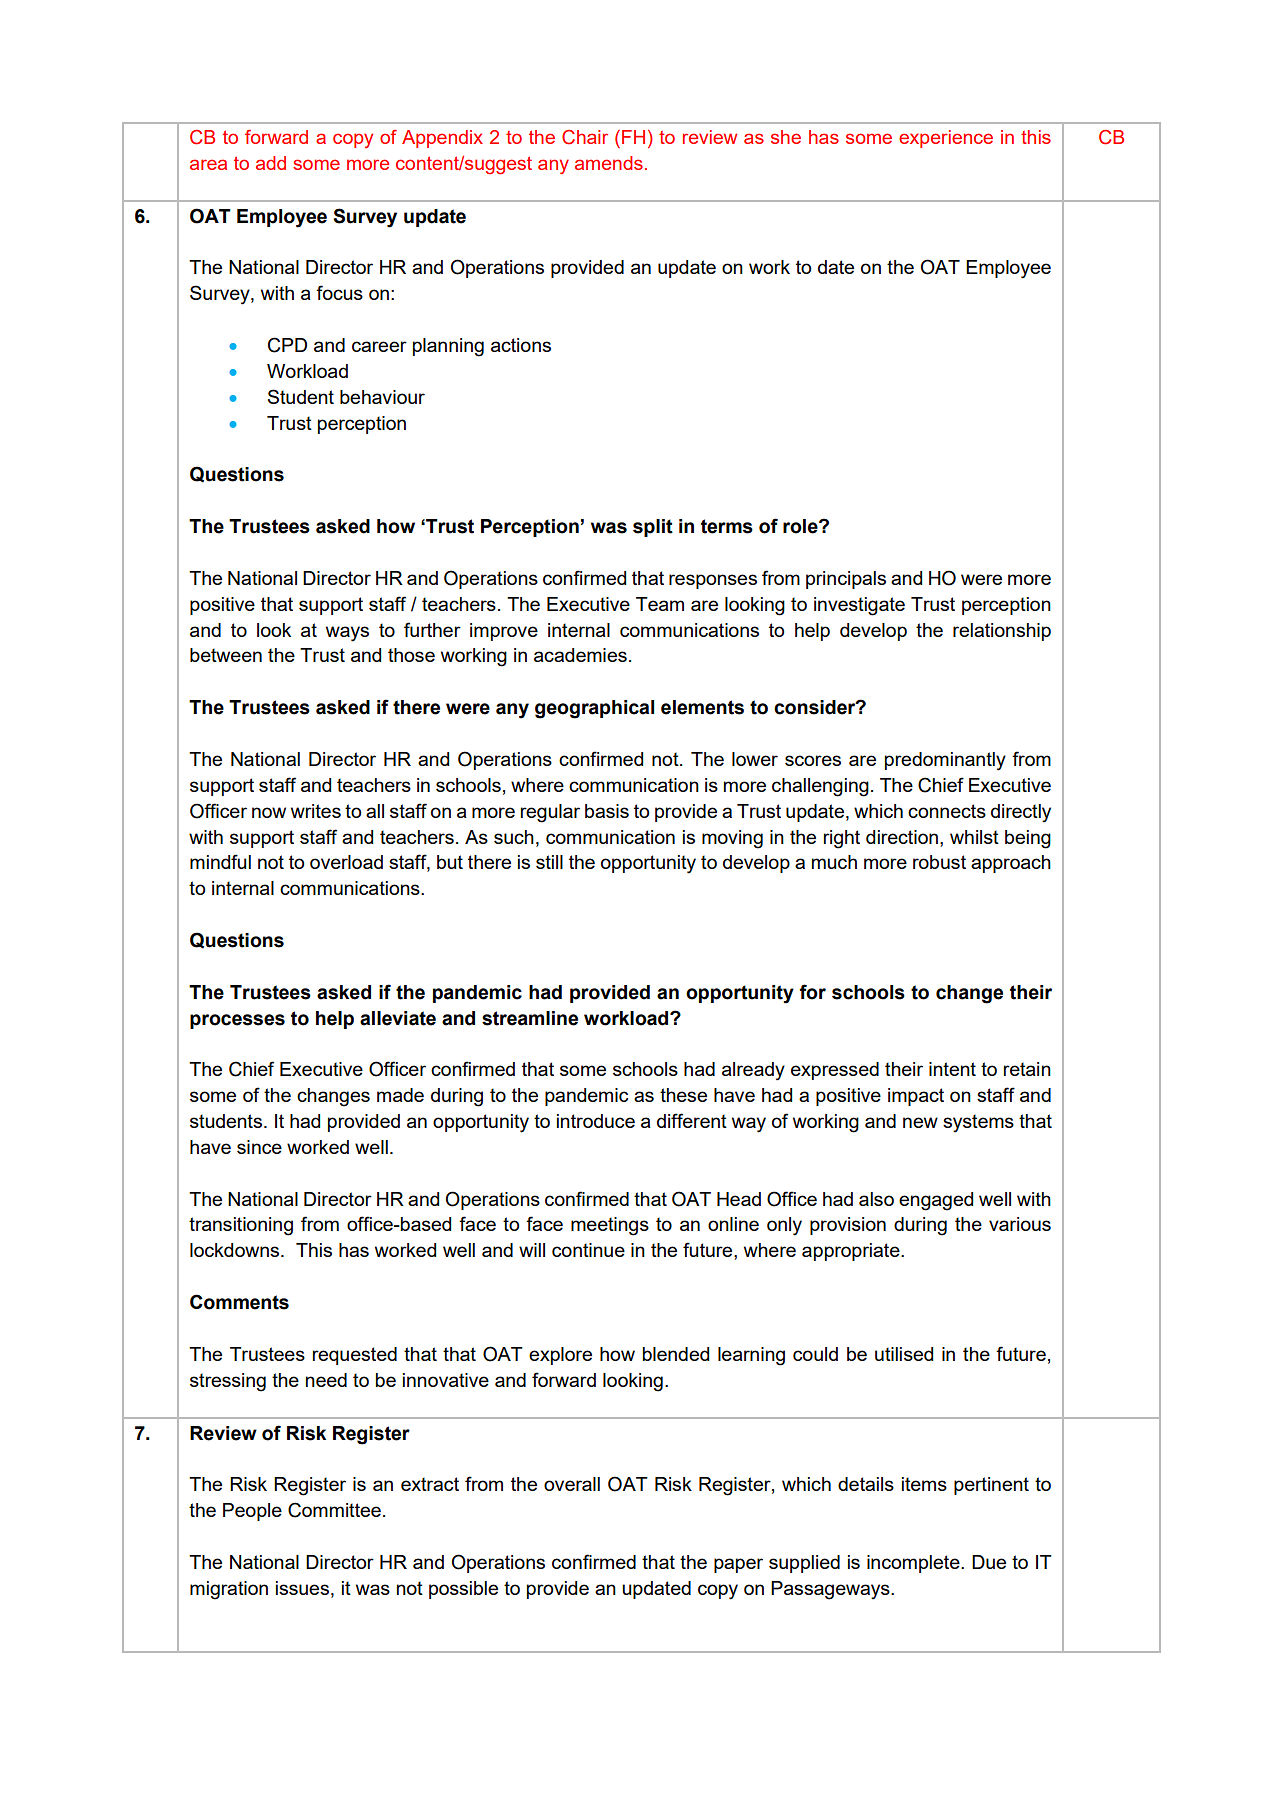 This page has width=1283, height=1815. Describe the element at coordinates (846, 580) in the page. I see `principals` at that location.
